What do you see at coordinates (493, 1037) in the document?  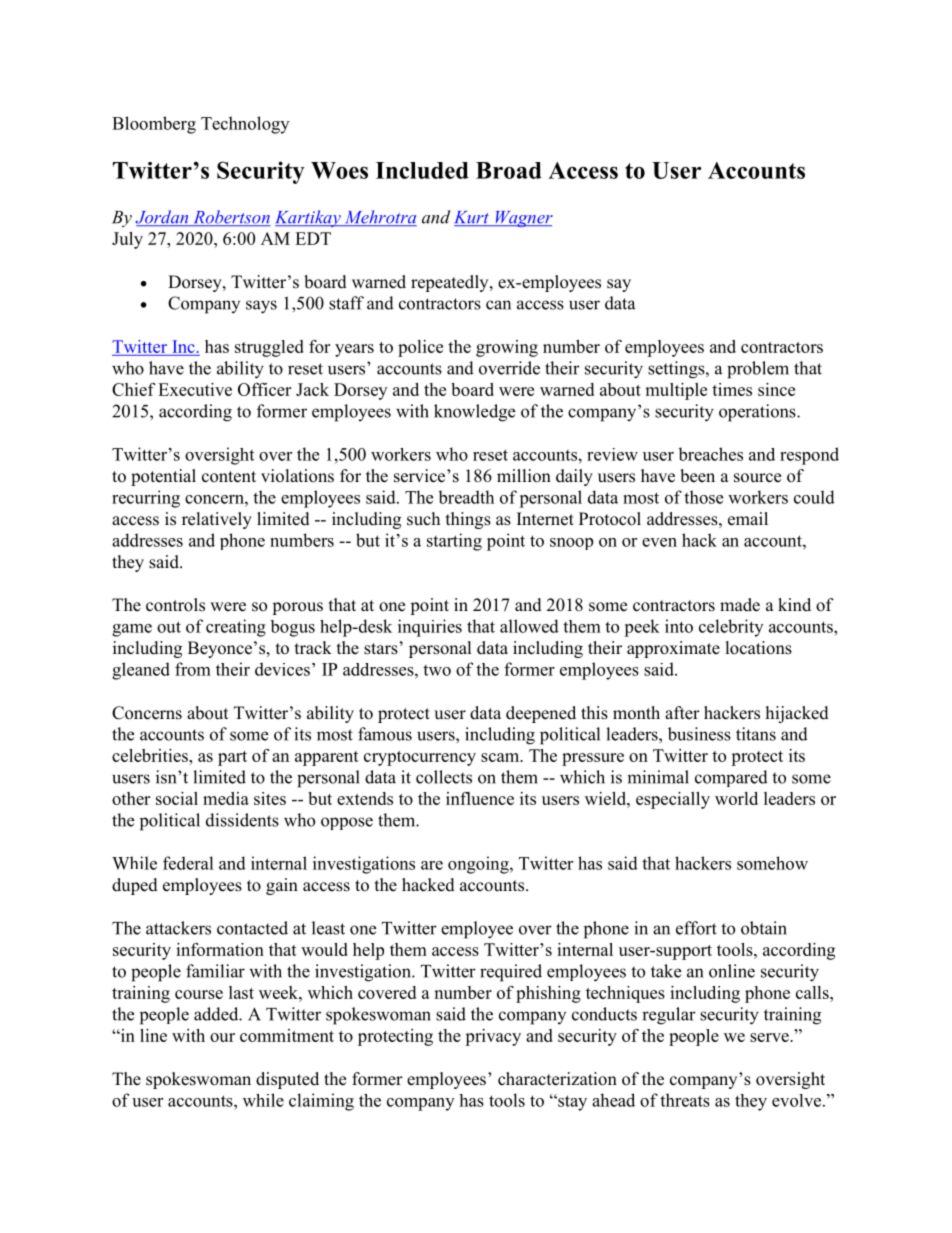 I see `privacy` at bounding box center [493, 1037].
